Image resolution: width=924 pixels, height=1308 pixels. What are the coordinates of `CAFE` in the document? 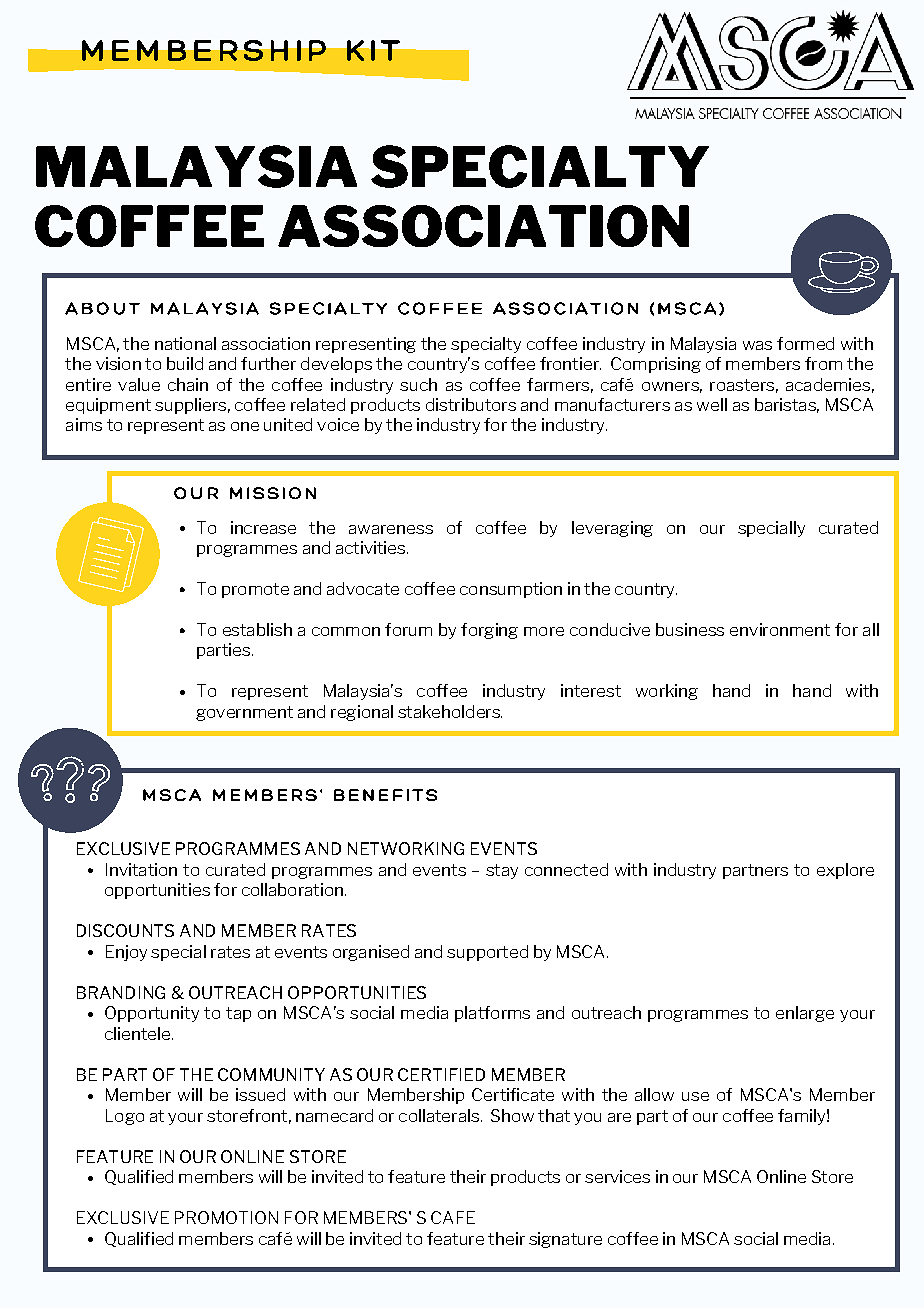 It's located at (453, 1217).
